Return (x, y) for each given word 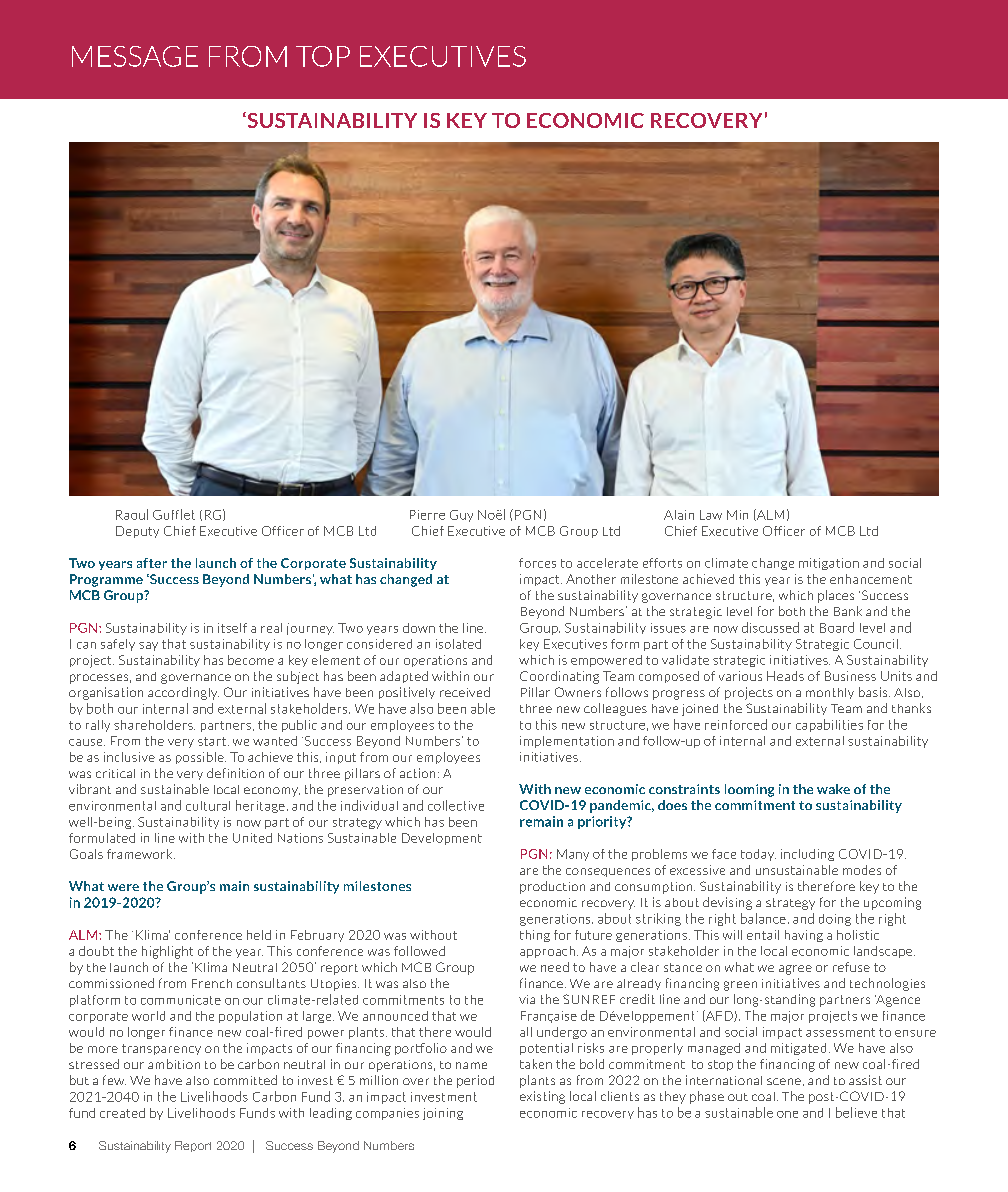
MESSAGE (135, 56)
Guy (461, 516)
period (475, 1081)
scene (784, 1081)
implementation (567, 742)
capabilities (829, 725)
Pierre (427, 515)
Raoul (132, 514)
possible (201, 758)
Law (711, 515)
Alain (679, 515)
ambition (174, 1064)
